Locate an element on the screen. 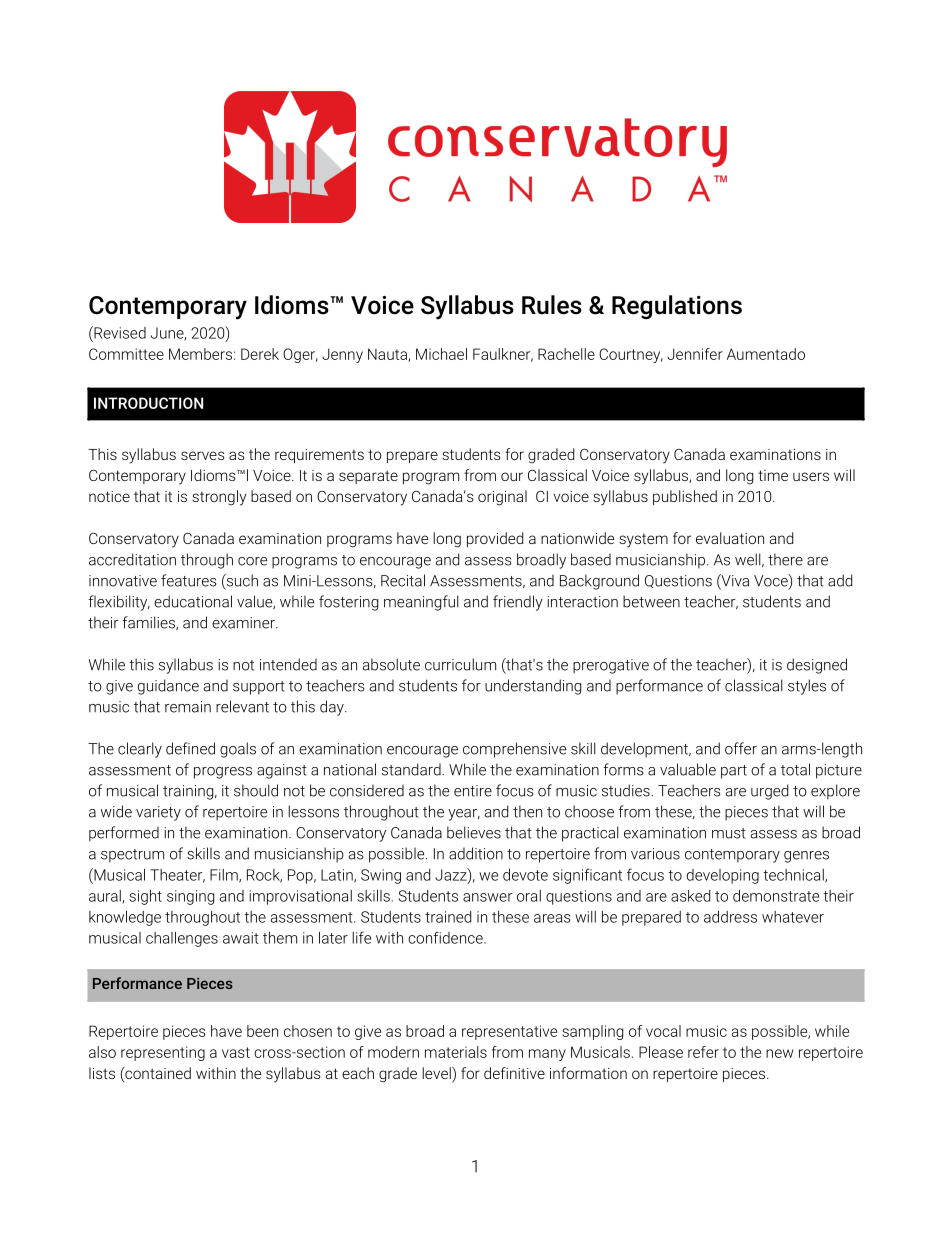 The image size is (952, 1233). Jennifer is located at coordinates (695, 354).
